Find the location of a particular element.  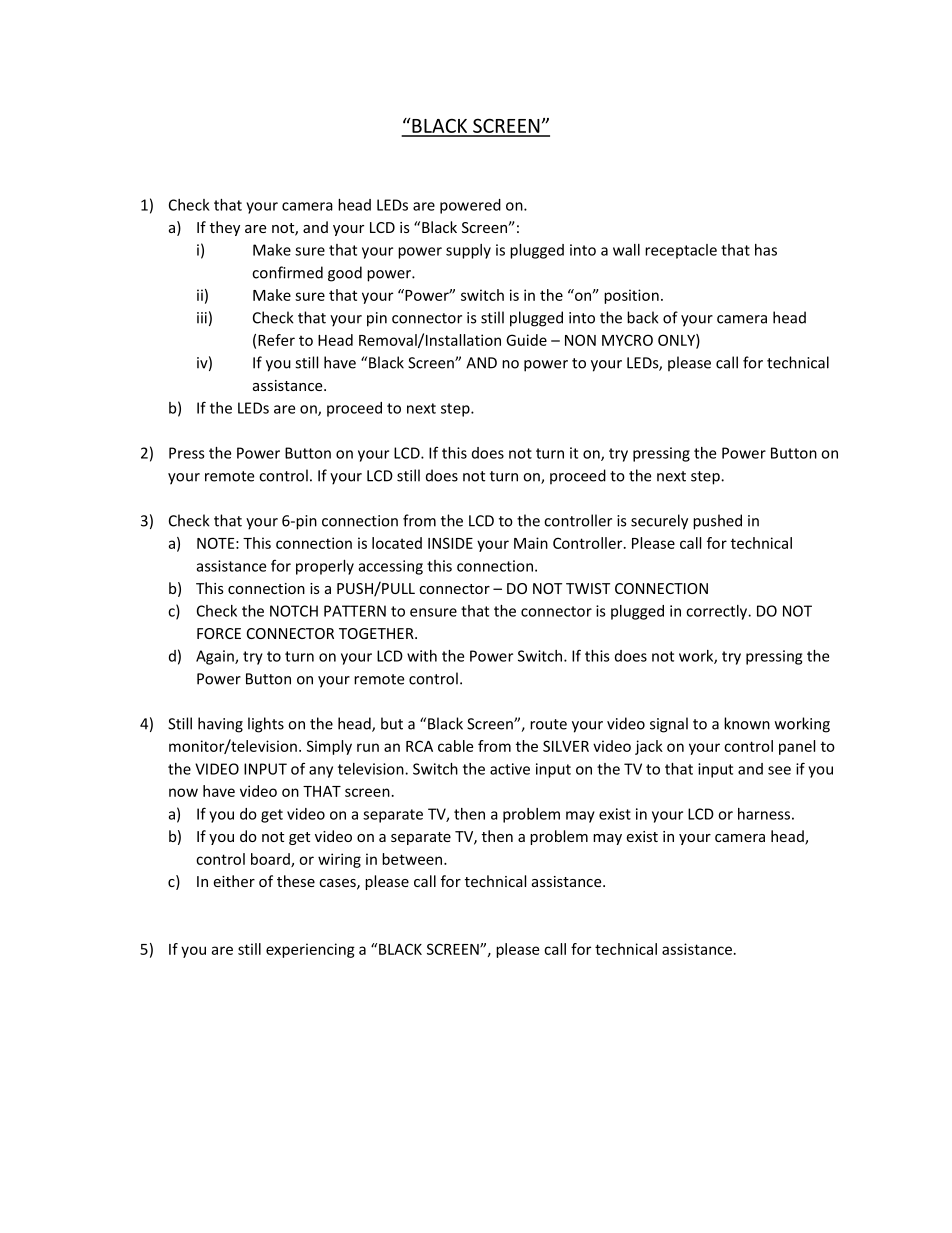

experiencing is located at coordinates (310, 950).
